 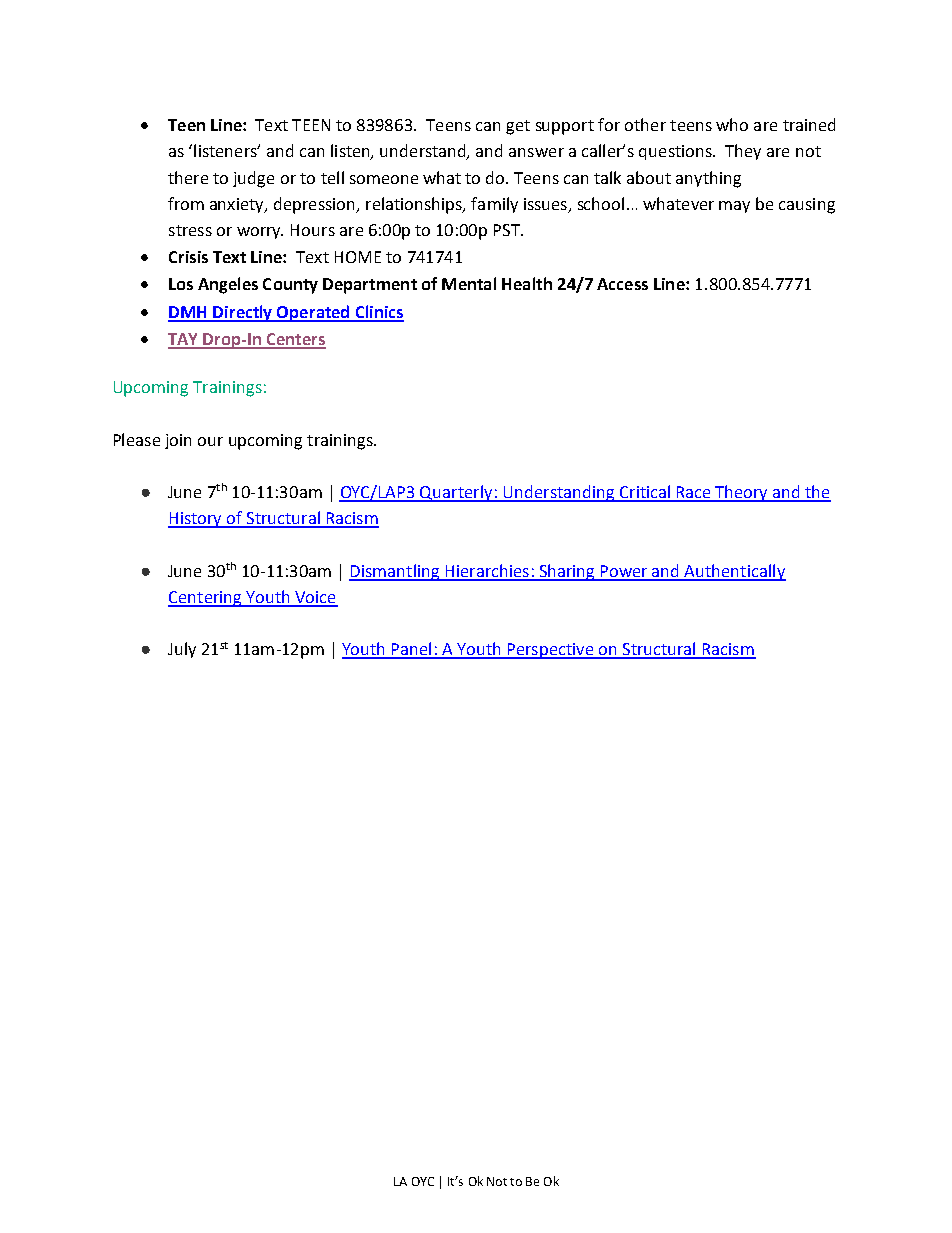 I want to click on there, so click(x=188, y=177).
